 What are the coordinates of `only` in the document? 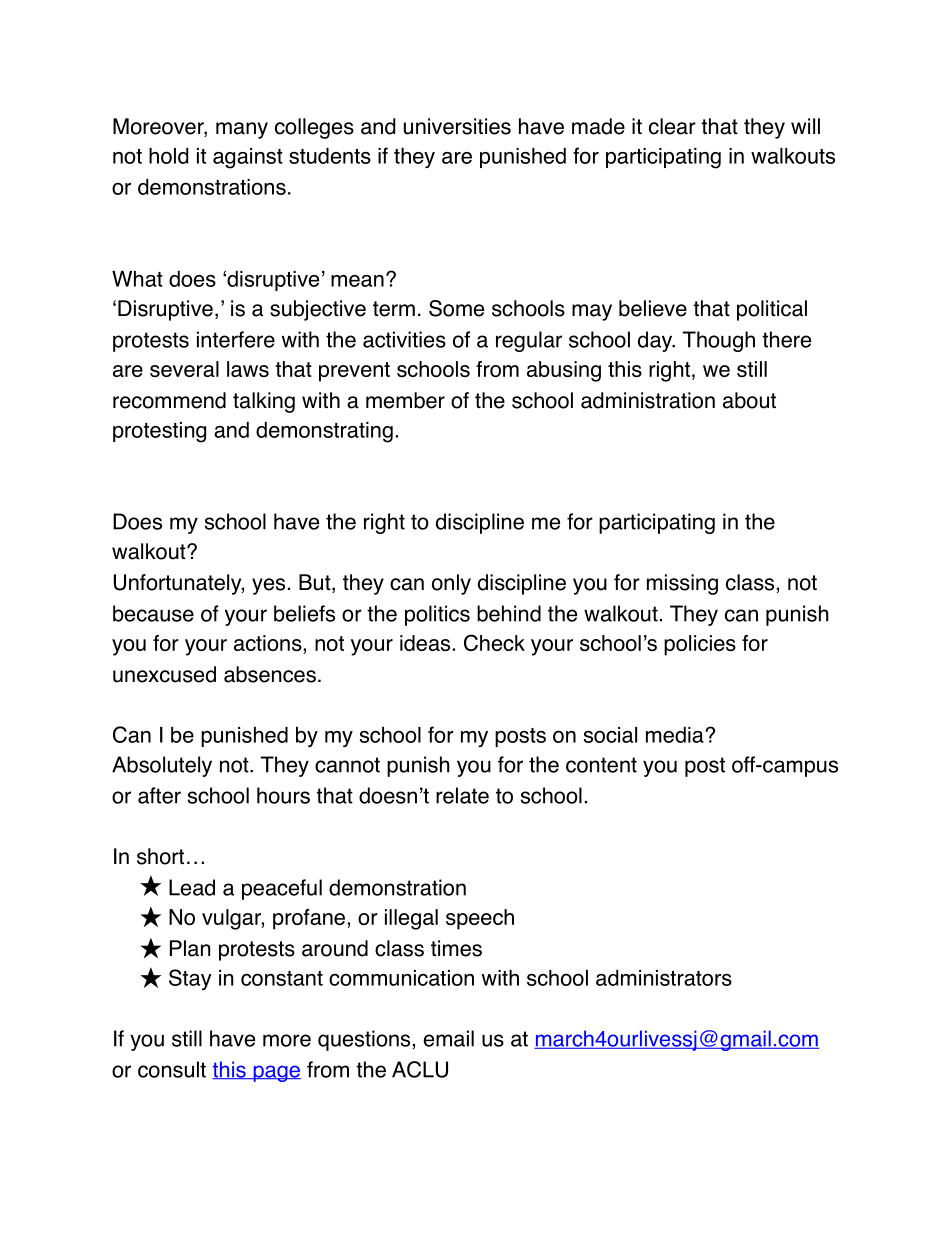 It's located at (451, 584).
